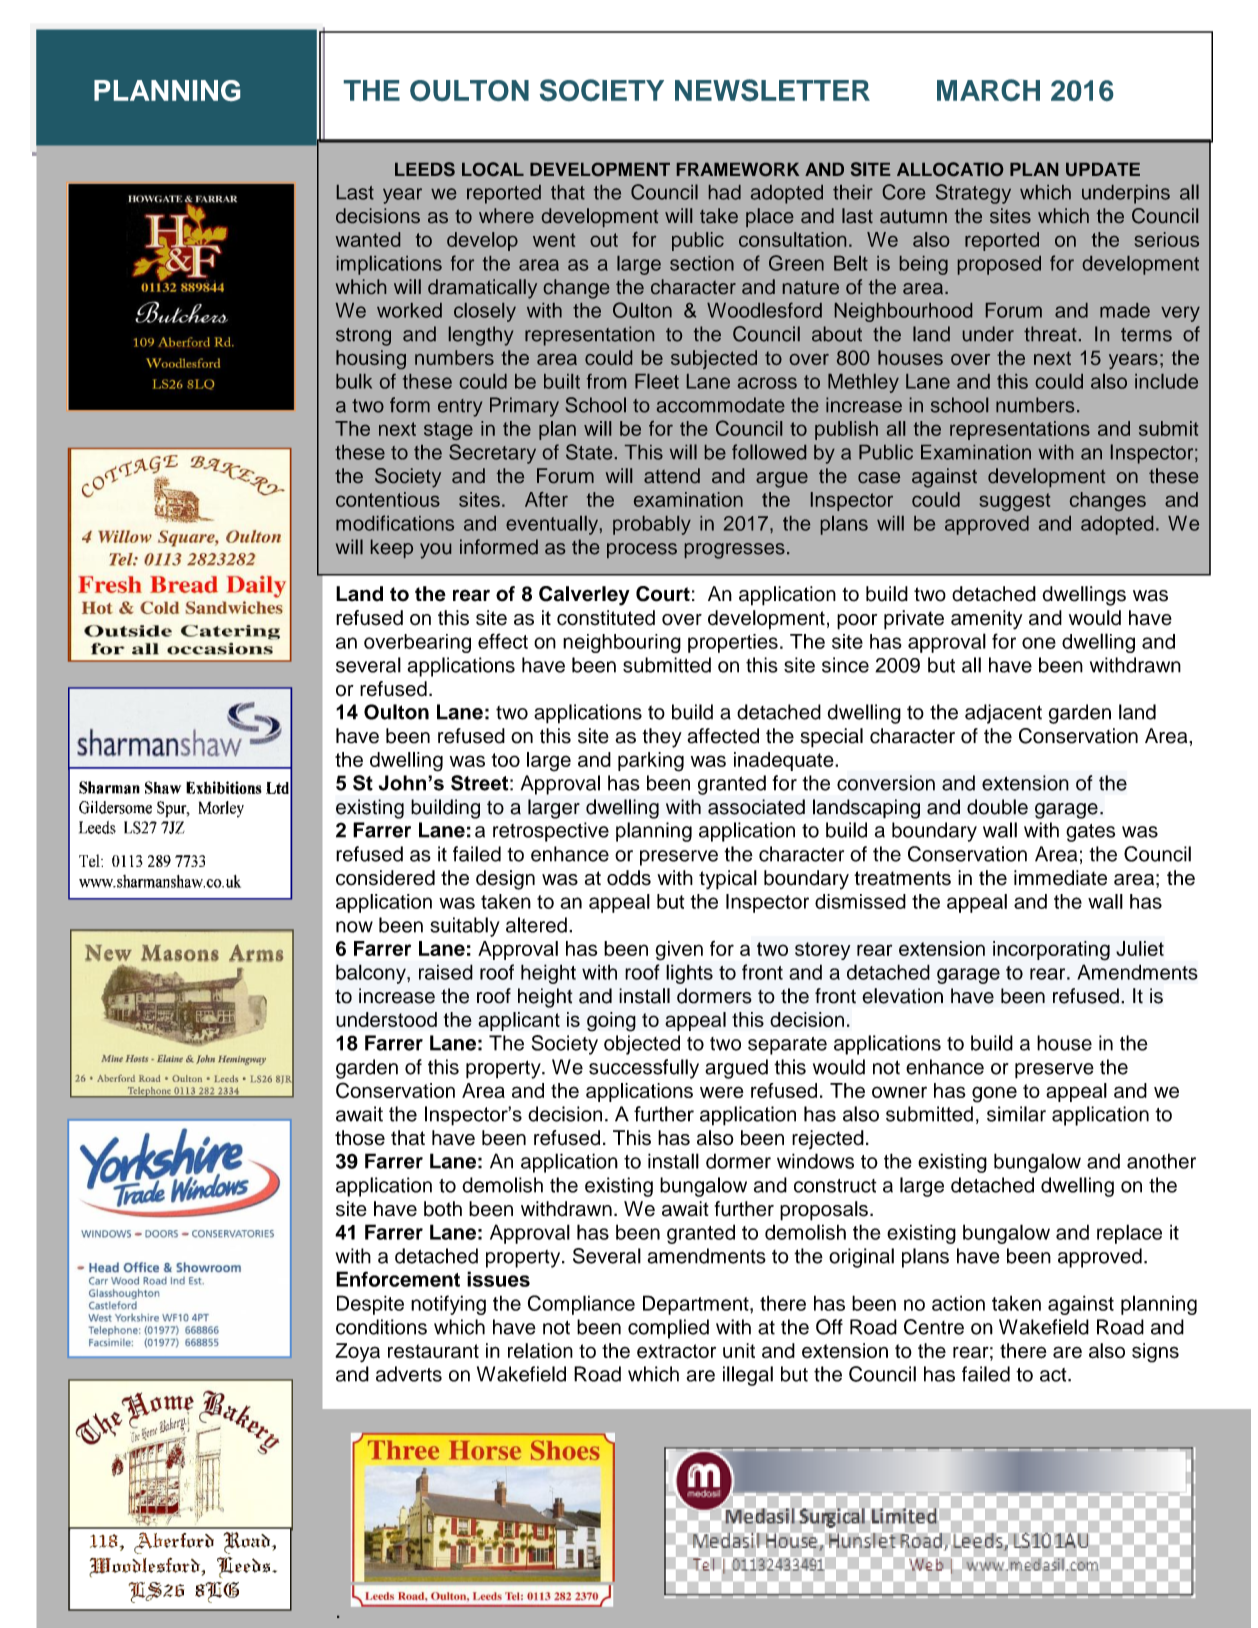 The image size is (1258, 1628). Describe the element at coordinates (733, 643) in the page. I see `properties` at that location.
